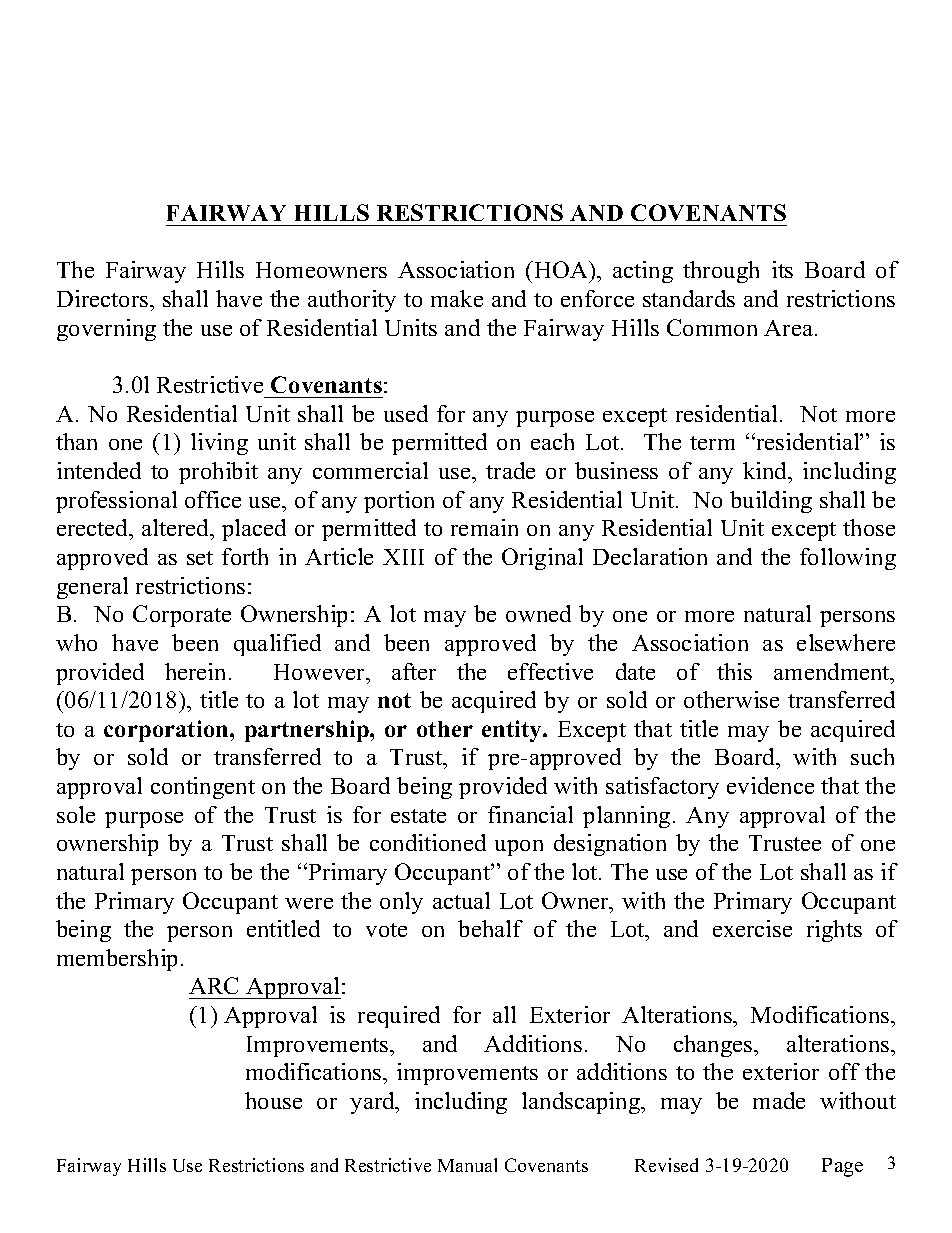 The height and width of the screenshot is (1233, 952). What do you see at coordinates (779, 1100) in the screenshot?
I see `made` at bounding box center [779, 1100].
